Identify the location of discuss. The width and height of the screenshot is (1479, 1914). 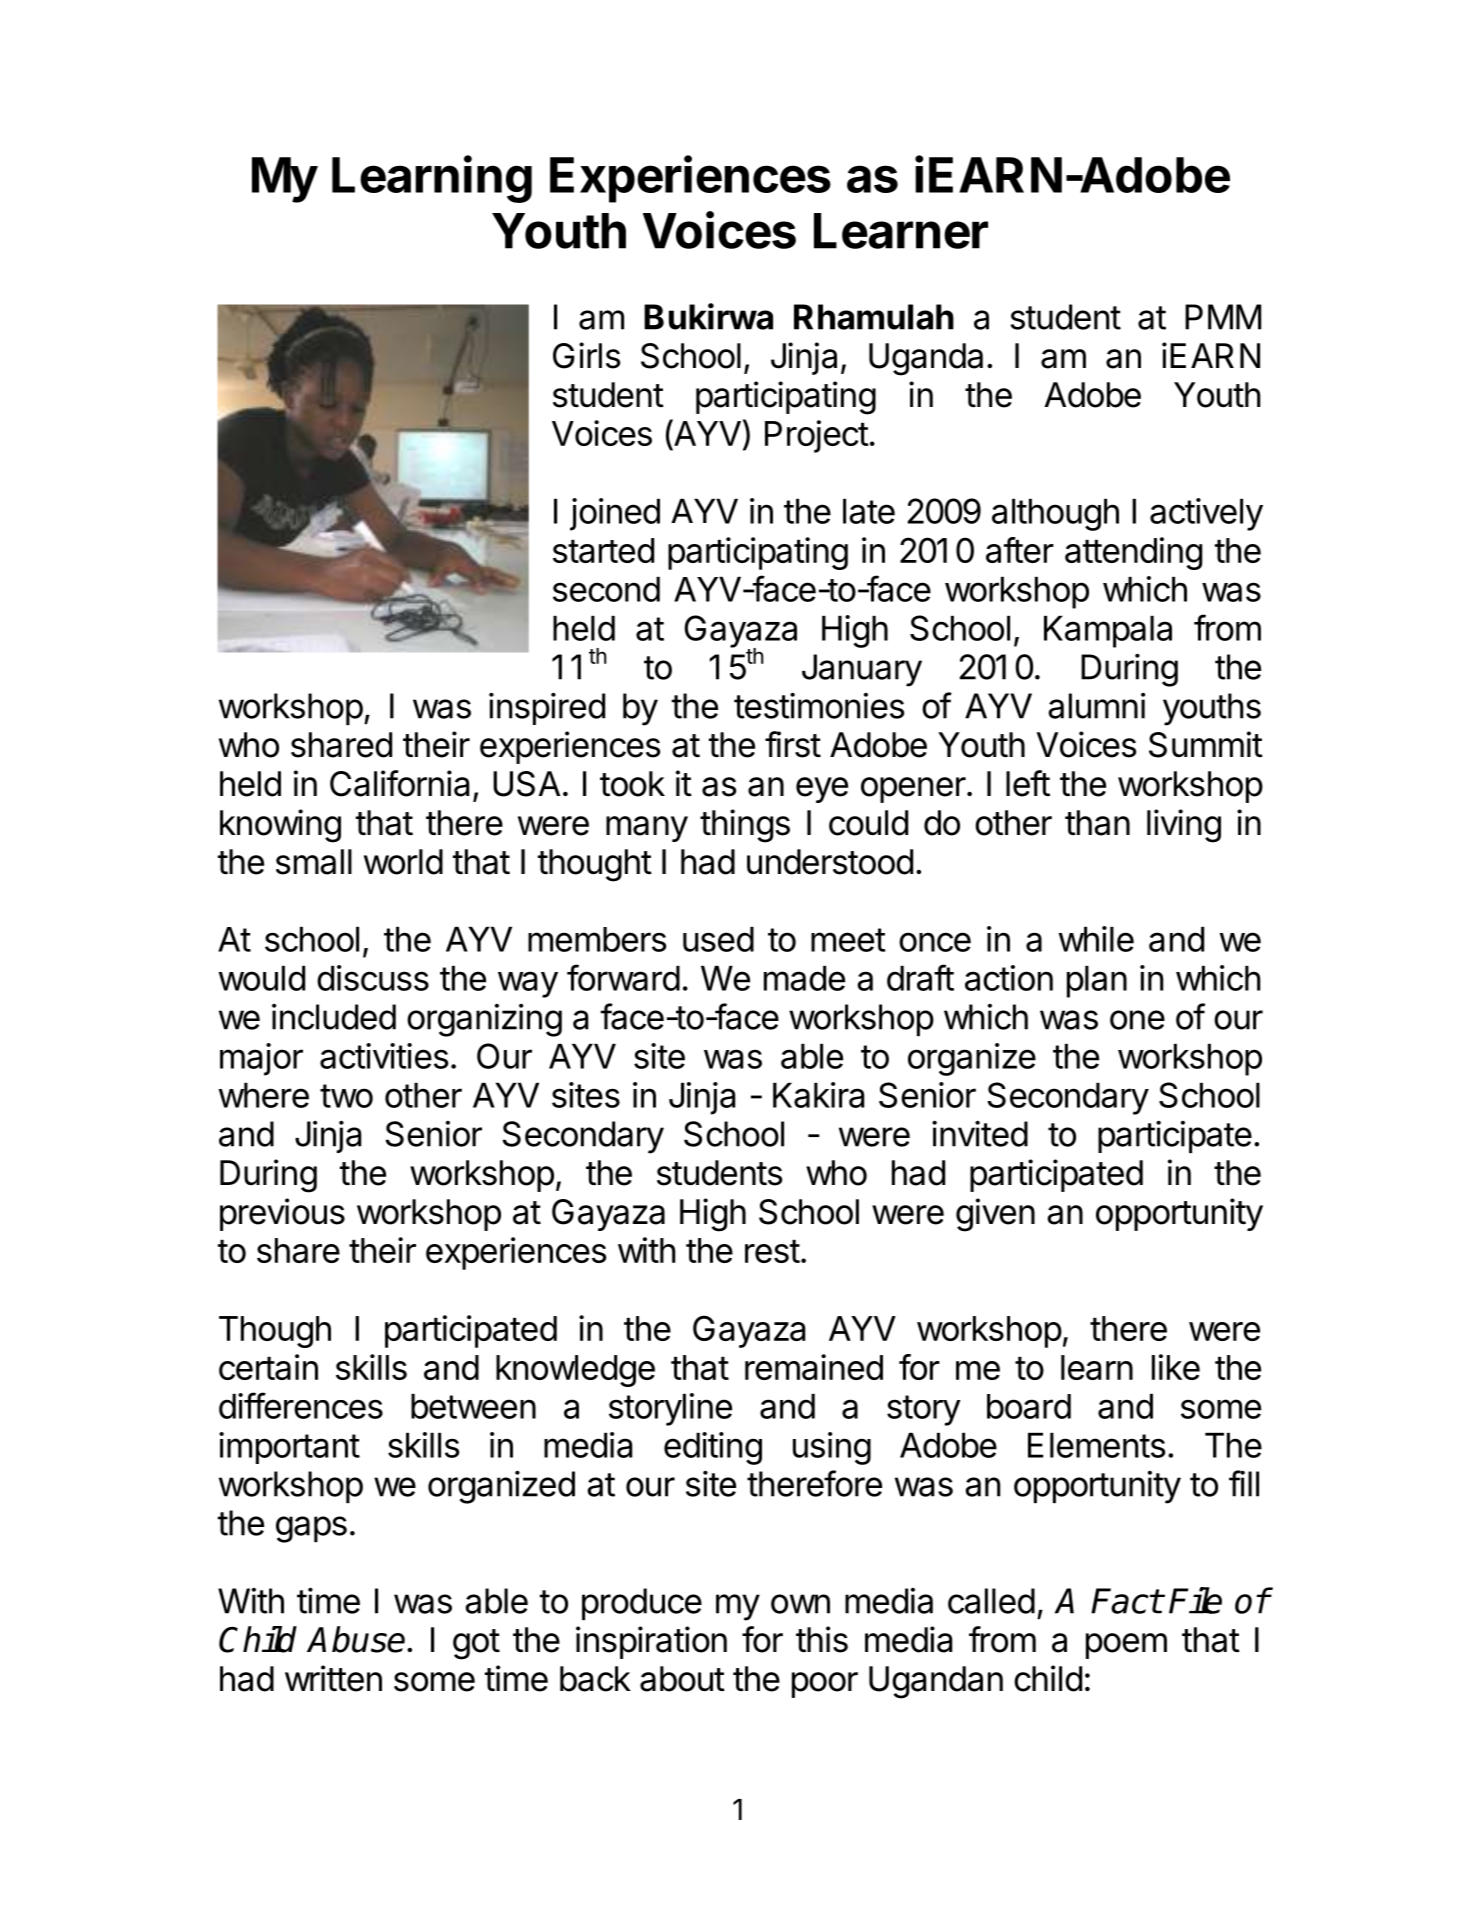
(373, 978).
